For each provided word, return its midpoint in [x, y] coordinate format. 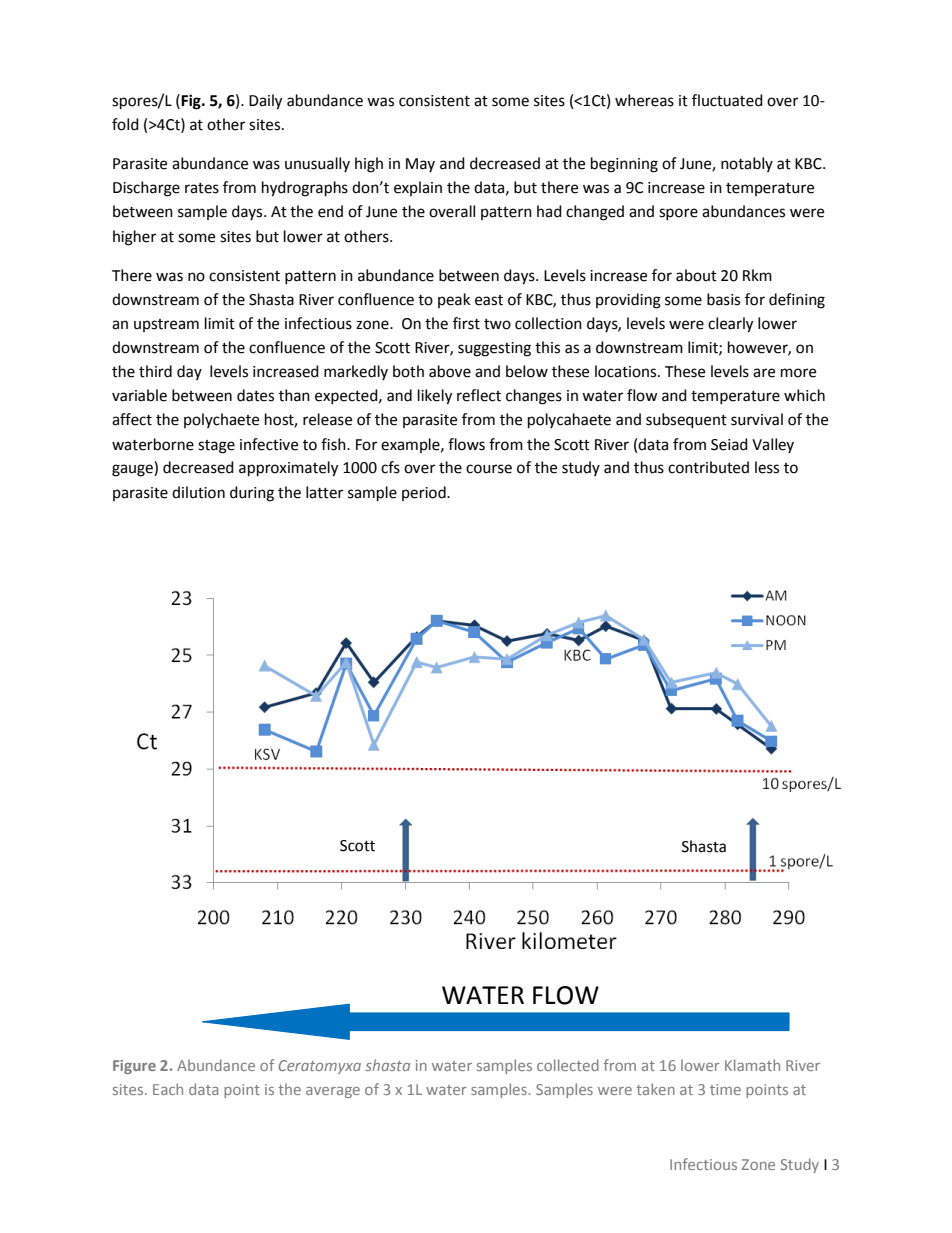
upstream [166, 325]
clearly [730, 325]
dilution [198, 492]
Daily [265, 102]
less [767, 467]
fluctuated [727, 100]
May [420, 165]
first [466, 323]
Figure [134, 1067]
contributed [708, 467]
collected [568, 1065]
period [425, 493]
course [489, 469]
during [252, 494]
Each [168, 1089]
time [725, 1089]
